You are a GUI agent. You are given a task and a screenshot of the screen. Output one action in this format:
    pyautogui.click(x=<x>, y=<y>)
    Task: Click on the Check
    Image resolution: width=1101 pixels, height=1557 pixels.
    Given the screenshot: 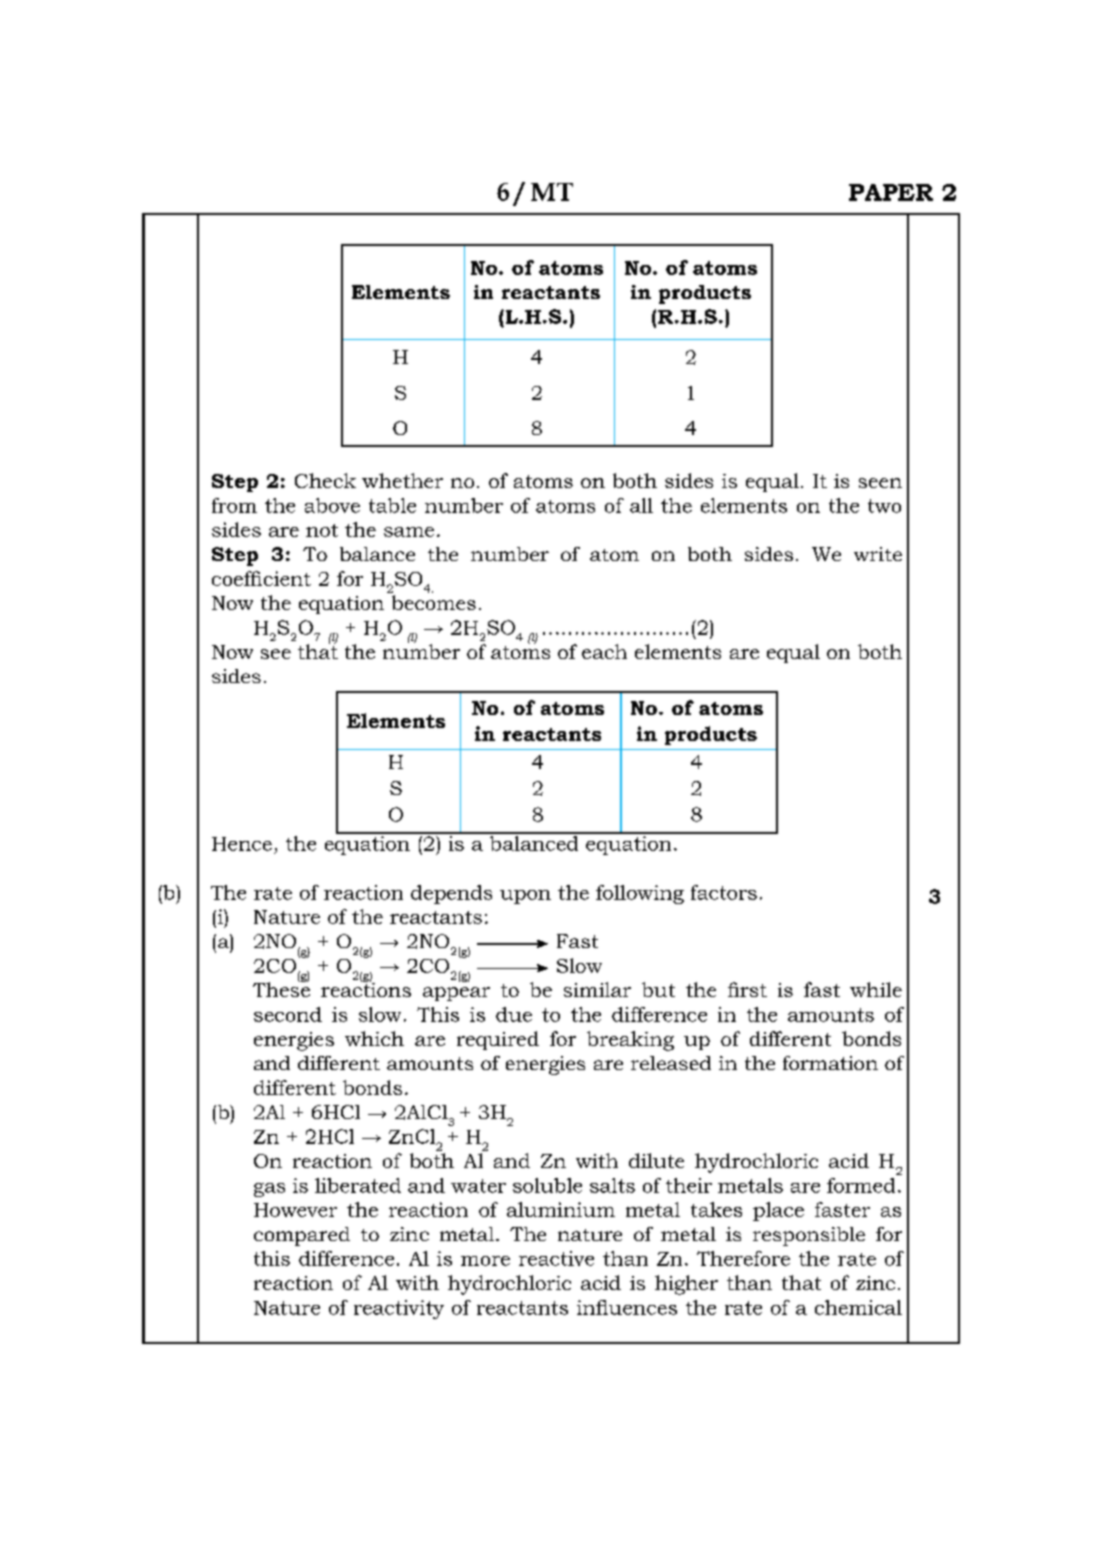 What is the action you would take?
    pyautogui.click(x=325, y=480)
